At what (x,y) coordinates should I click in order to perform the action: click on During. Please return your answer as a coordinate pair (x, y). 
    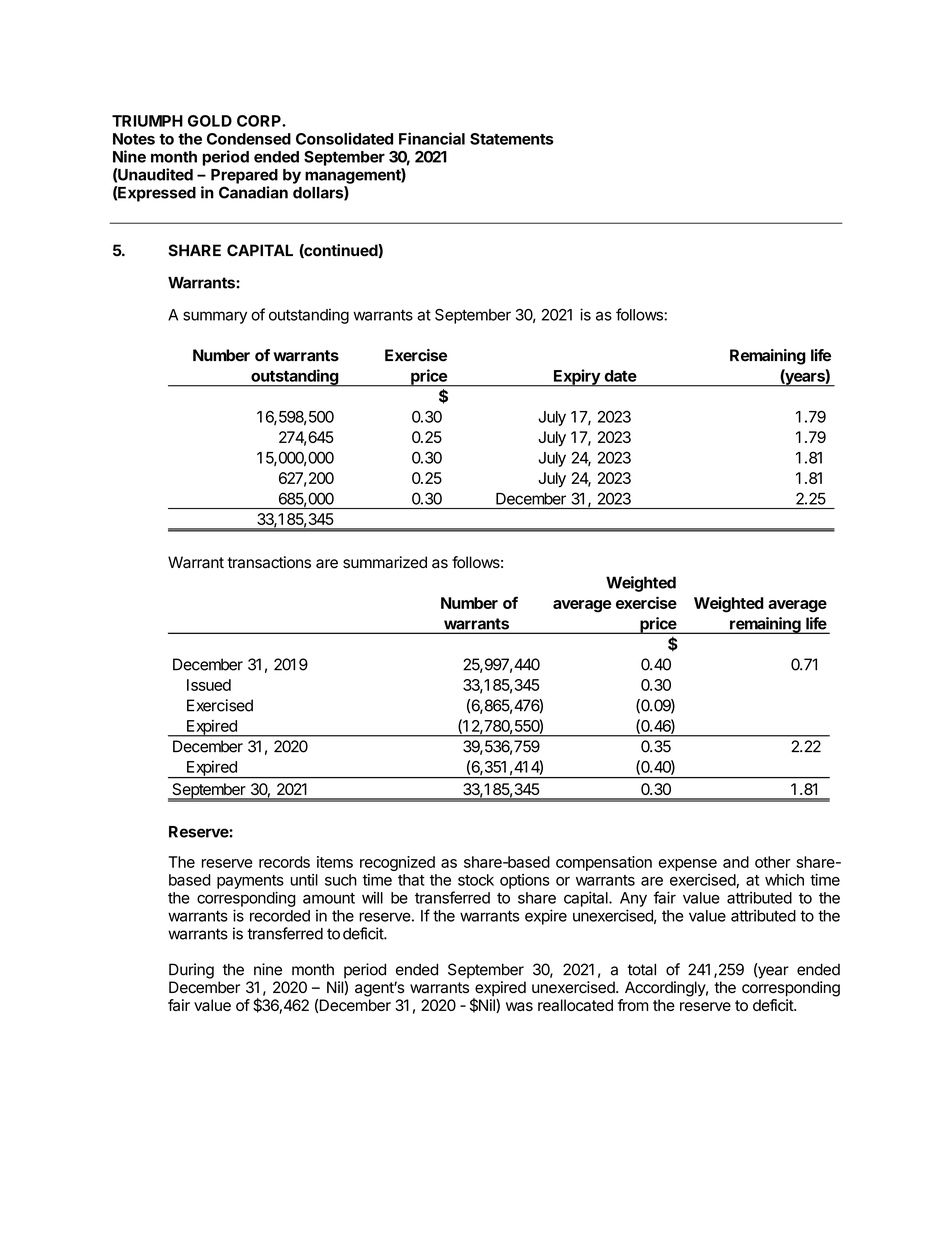
    Looking at the image, I should click on (191, 971).
